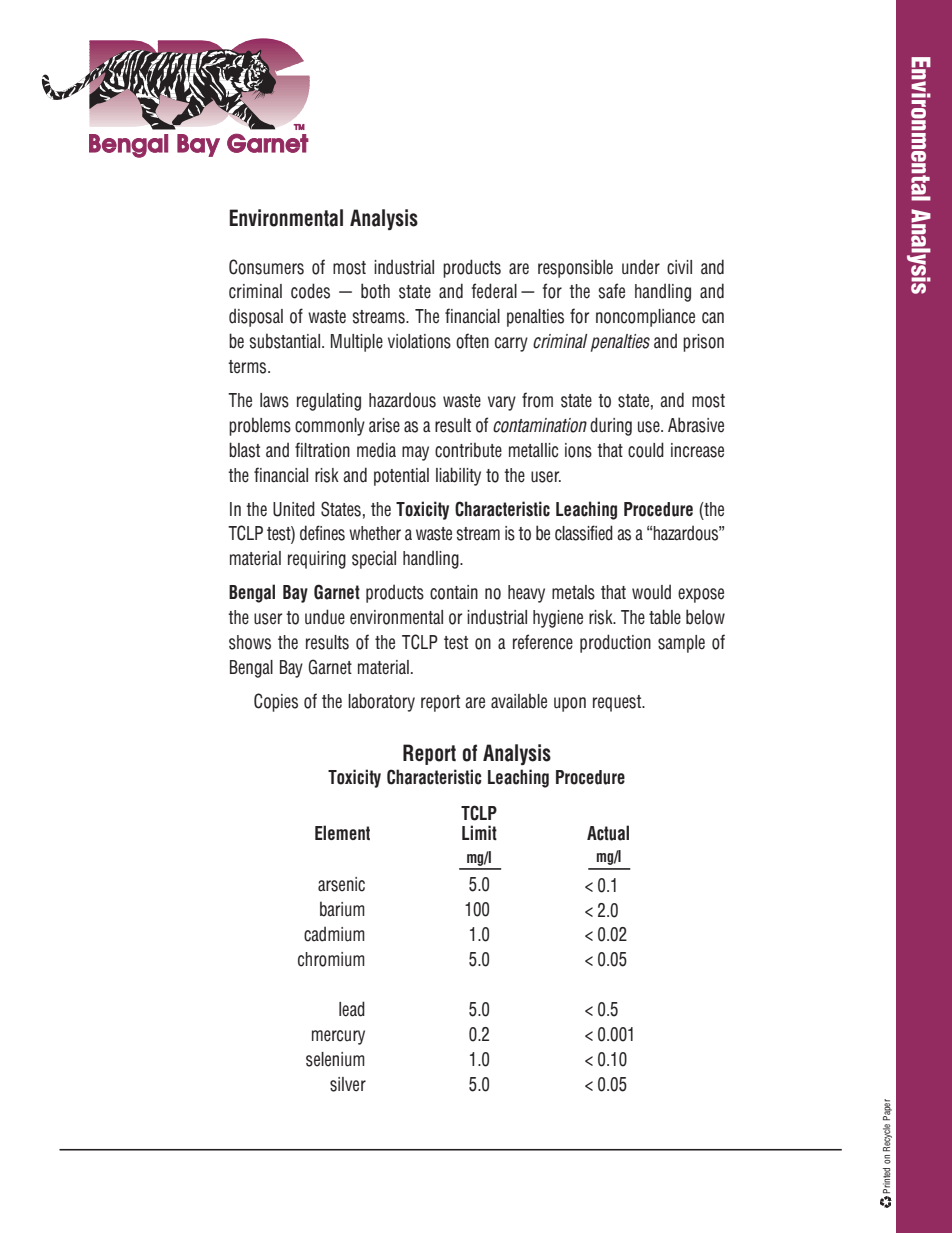  I want to click on codes, so click(310, 291).
